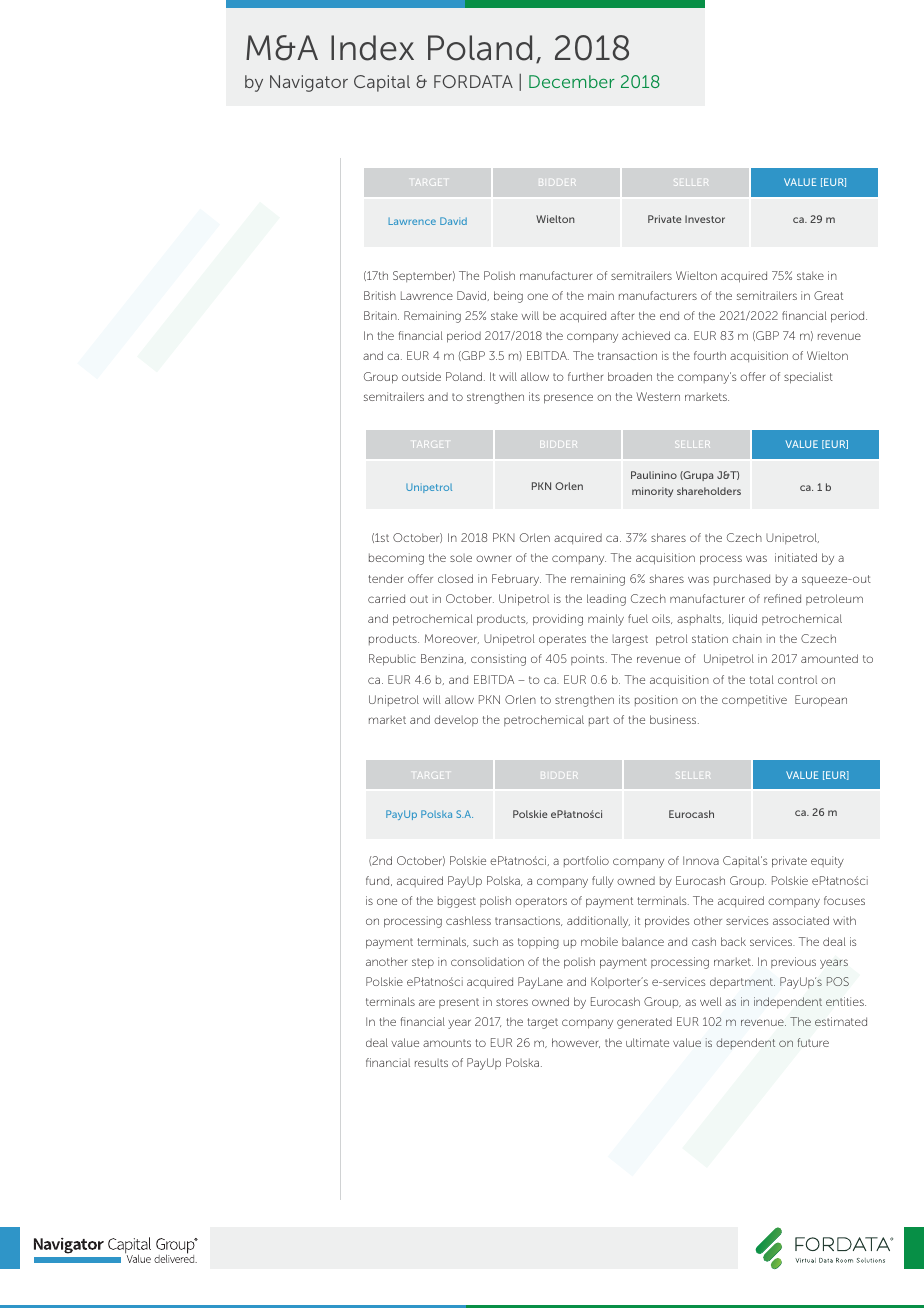 This page has width=924, height=1308. What do you see at coordinates (622, 315) in the page?
I see `after` at bounding box center [622, 315].
